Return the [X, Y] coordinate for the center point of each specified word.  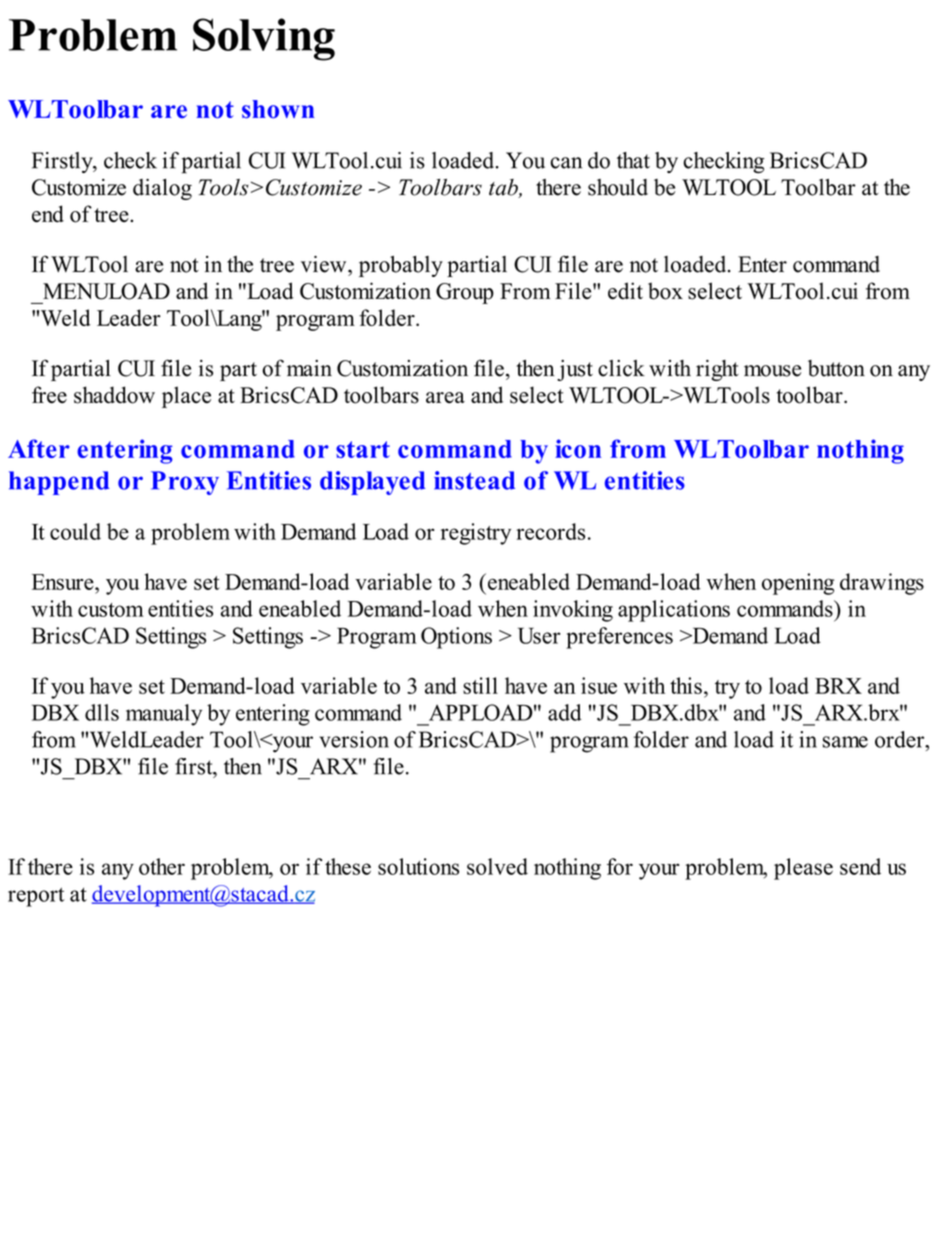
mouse [772, 371]
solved [497, 866]
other [162, 866]
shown [278, 109]
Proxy [185, 483]
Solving [264, 39]
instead [474, 480]
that [633, 160]
